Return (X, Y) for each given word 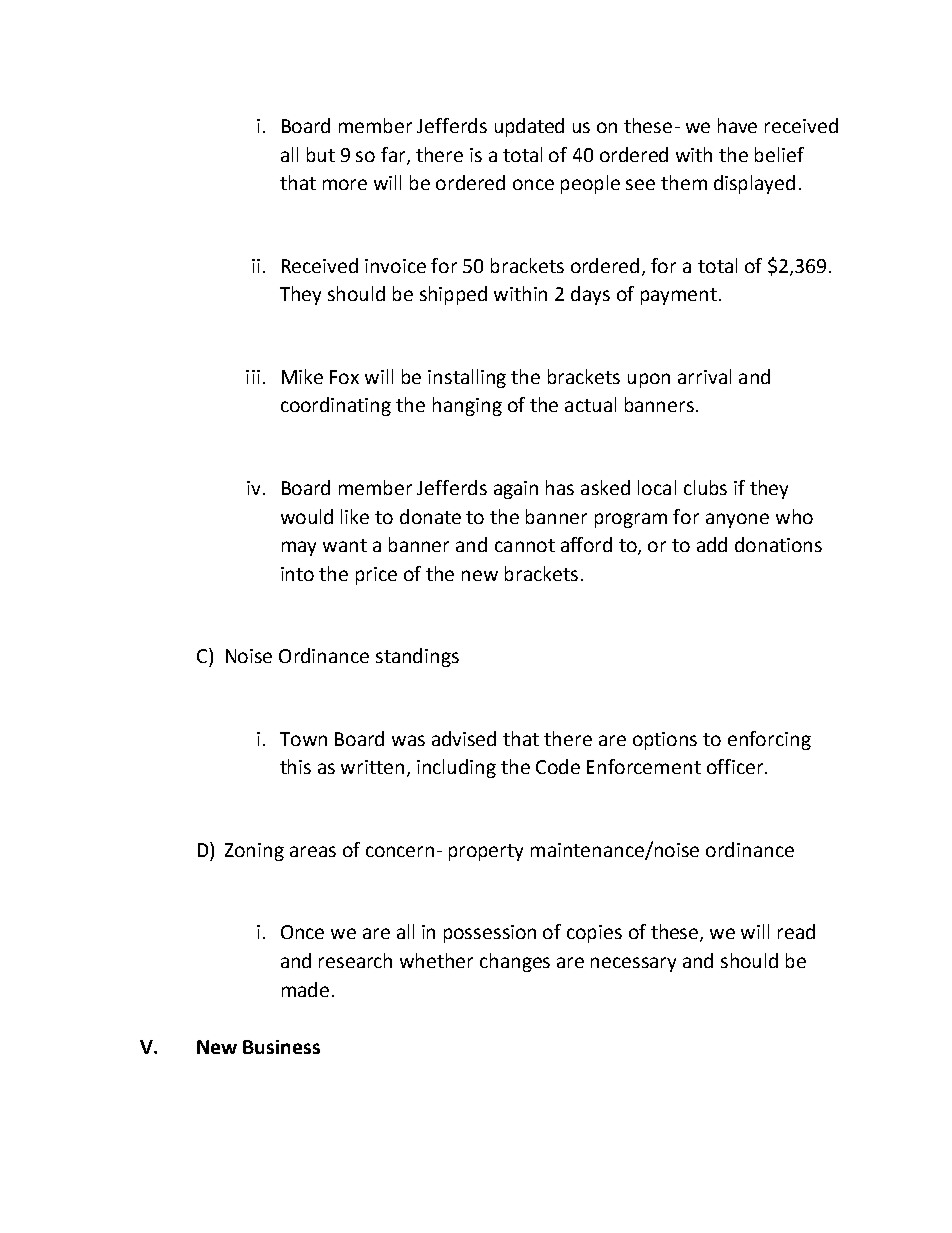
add (712, 544)
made (305, 989)
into (297, 574)
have (737, 125)
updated (529, 127)
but (321, 154)
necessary (633, 964)
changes (515, 962)
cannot (525, 545)
